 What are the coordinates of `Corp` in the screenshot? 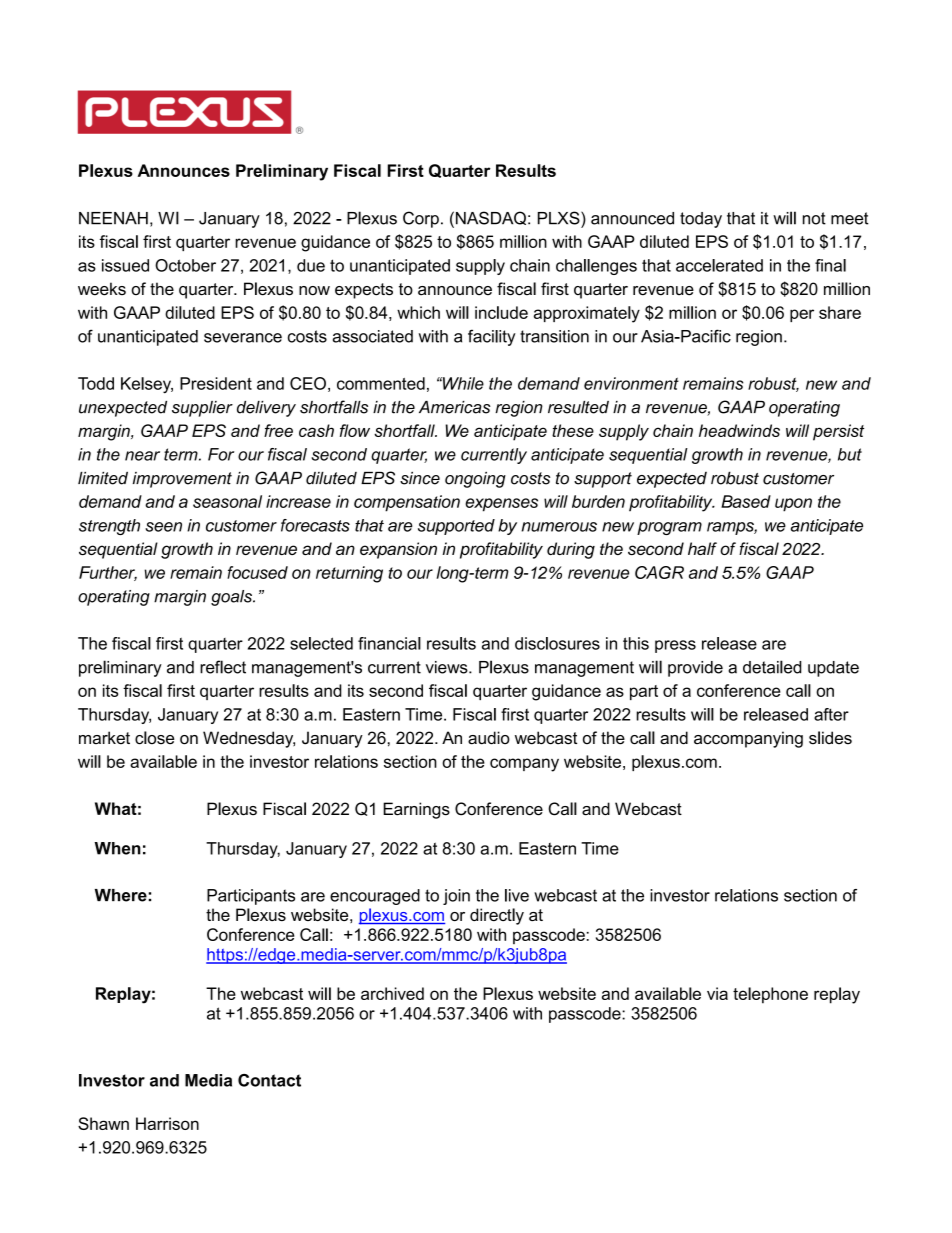 It's located at (421, 219).
